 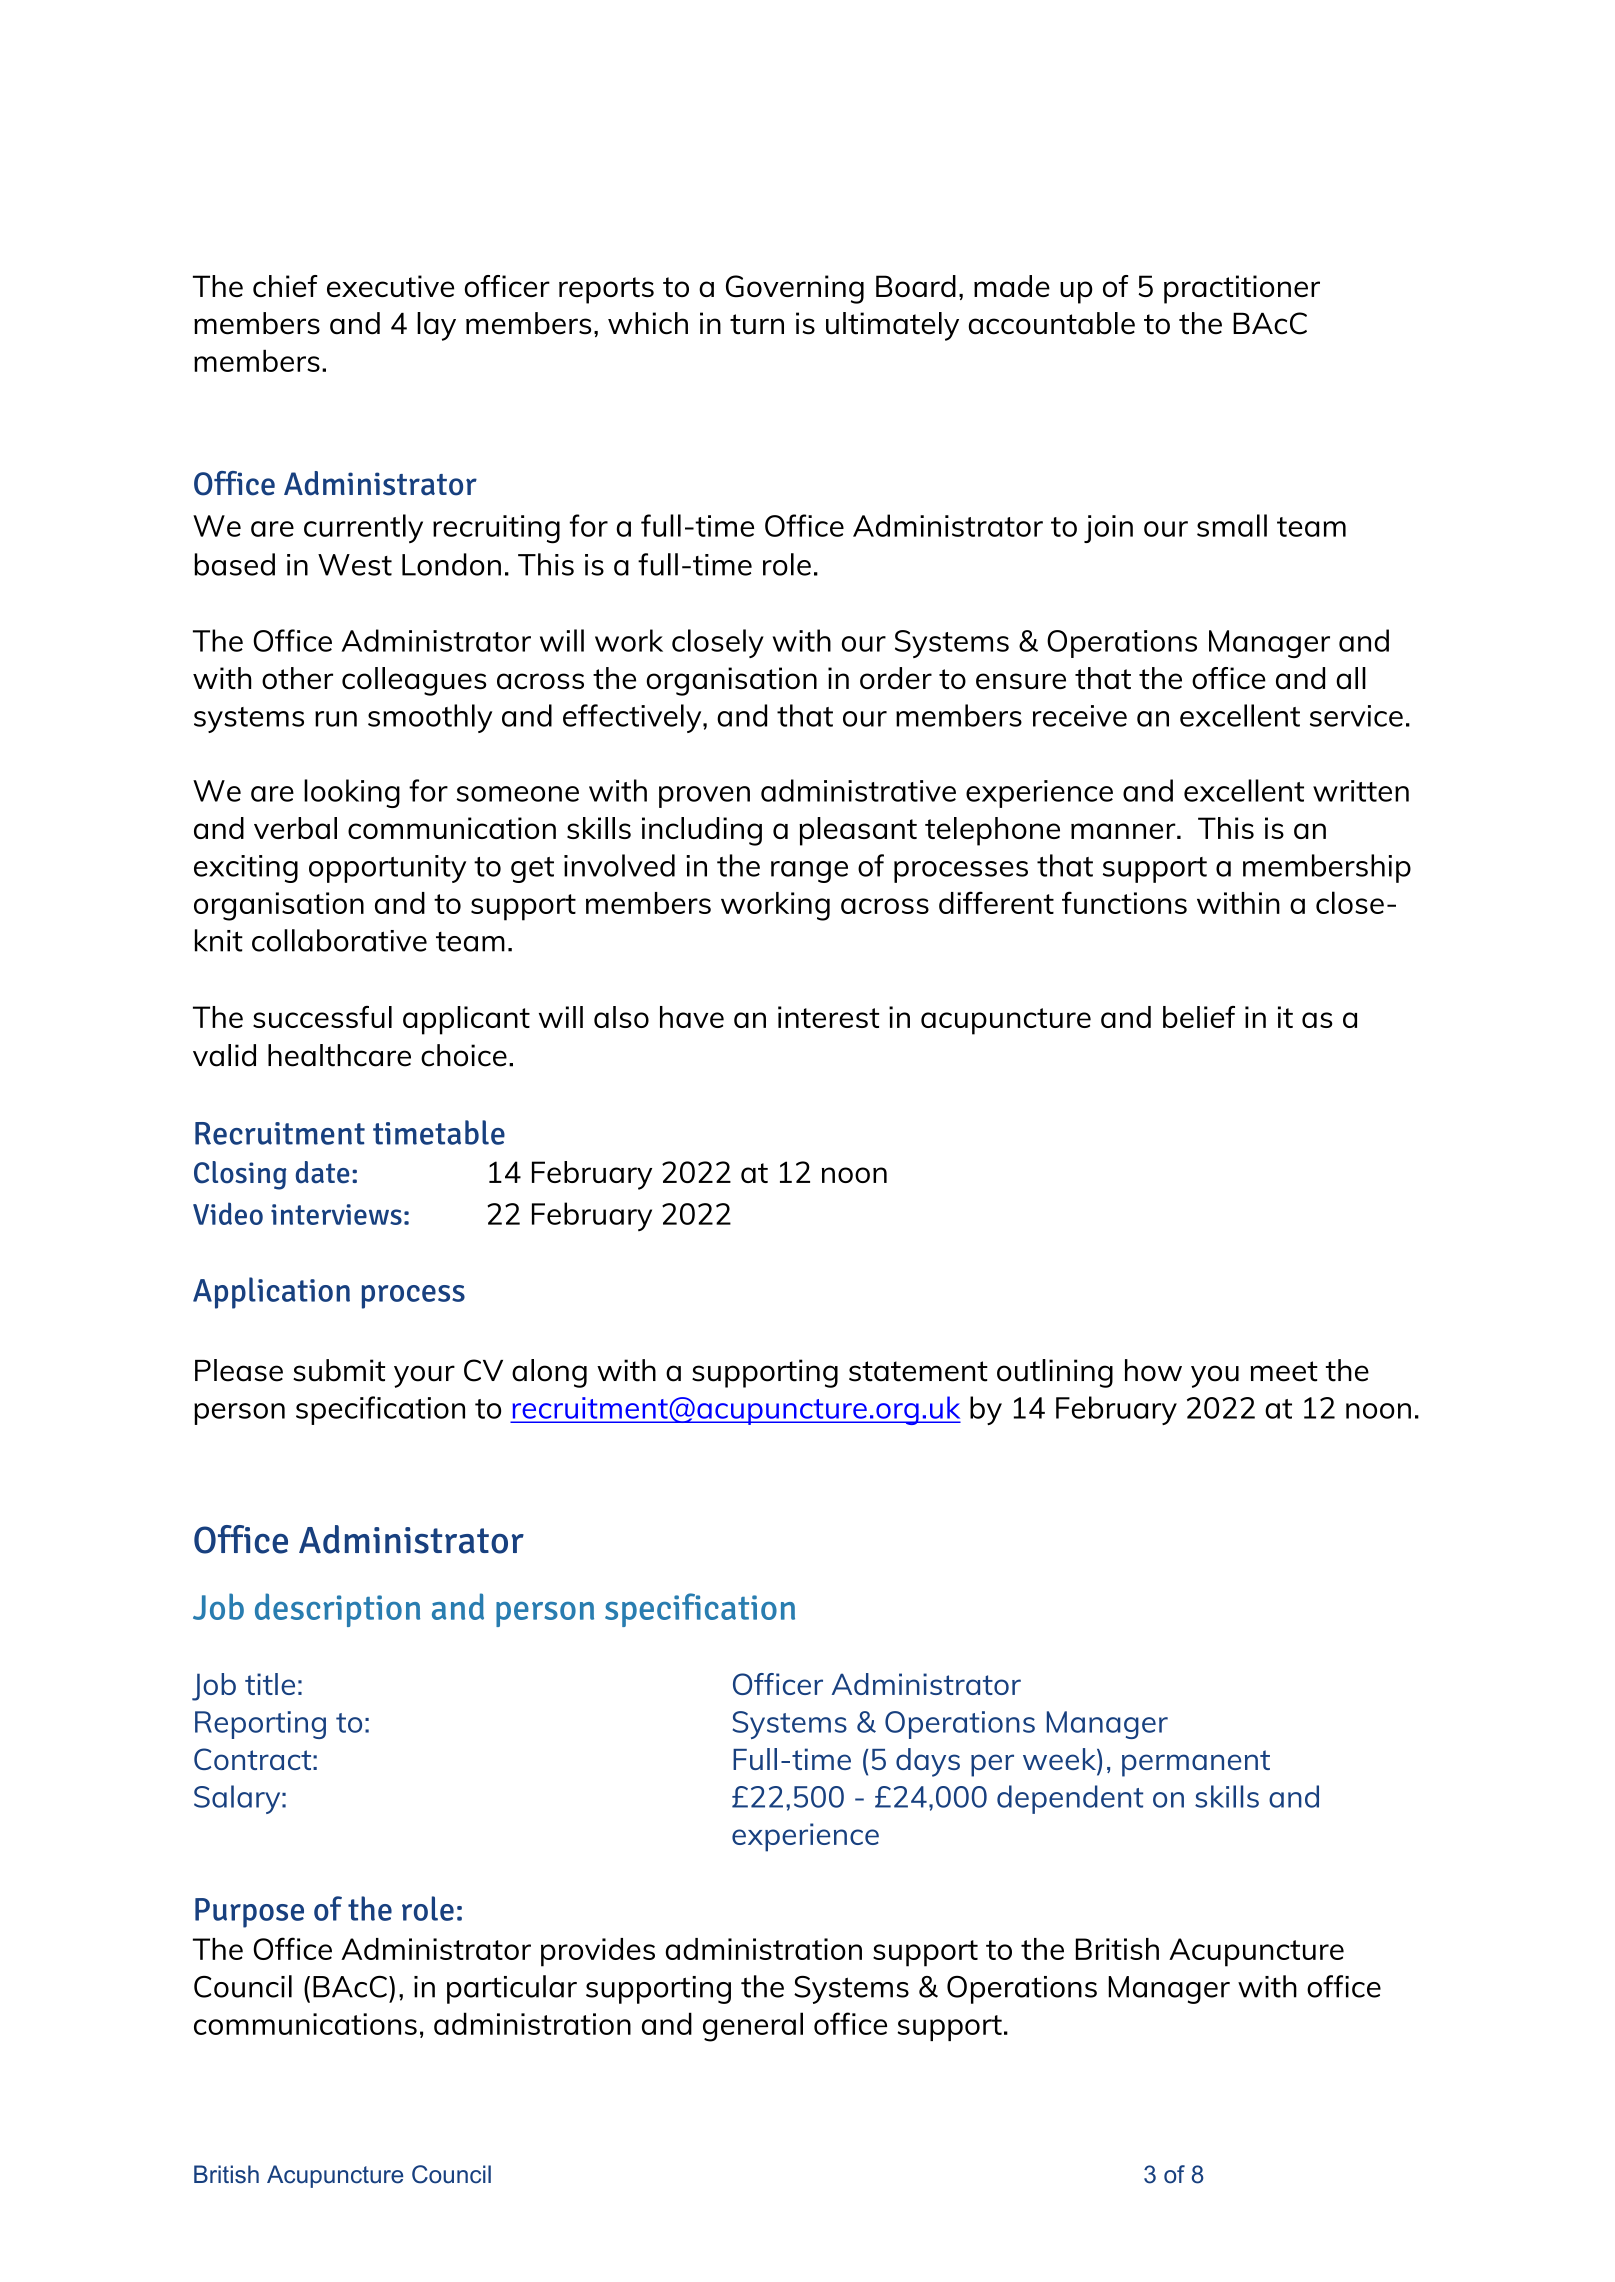 What do you see at coordinates (1284, 1371) in the image?
I see `meet` at bounding box center [1284, 1371].
